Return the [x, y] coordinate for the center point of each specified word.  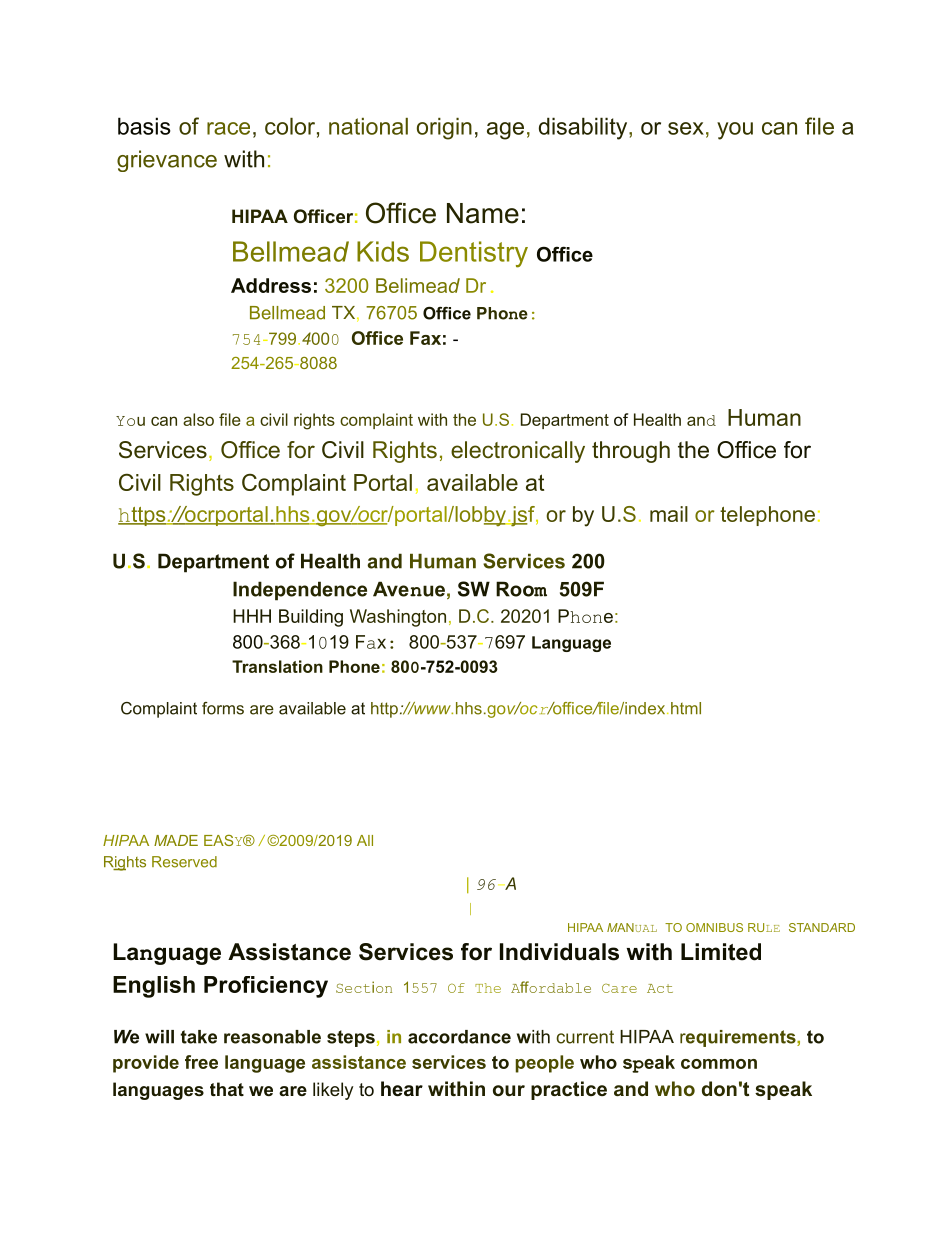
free [201, 1062]
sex [686, 128]
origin [444, 129]
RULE [764, 927]
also [198, 419]
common [719, 1064]
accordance [459, 1037]
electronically [518, 452]
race [228, 128]
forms [223, 708]
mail [669, 514]
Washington [398, 618]
